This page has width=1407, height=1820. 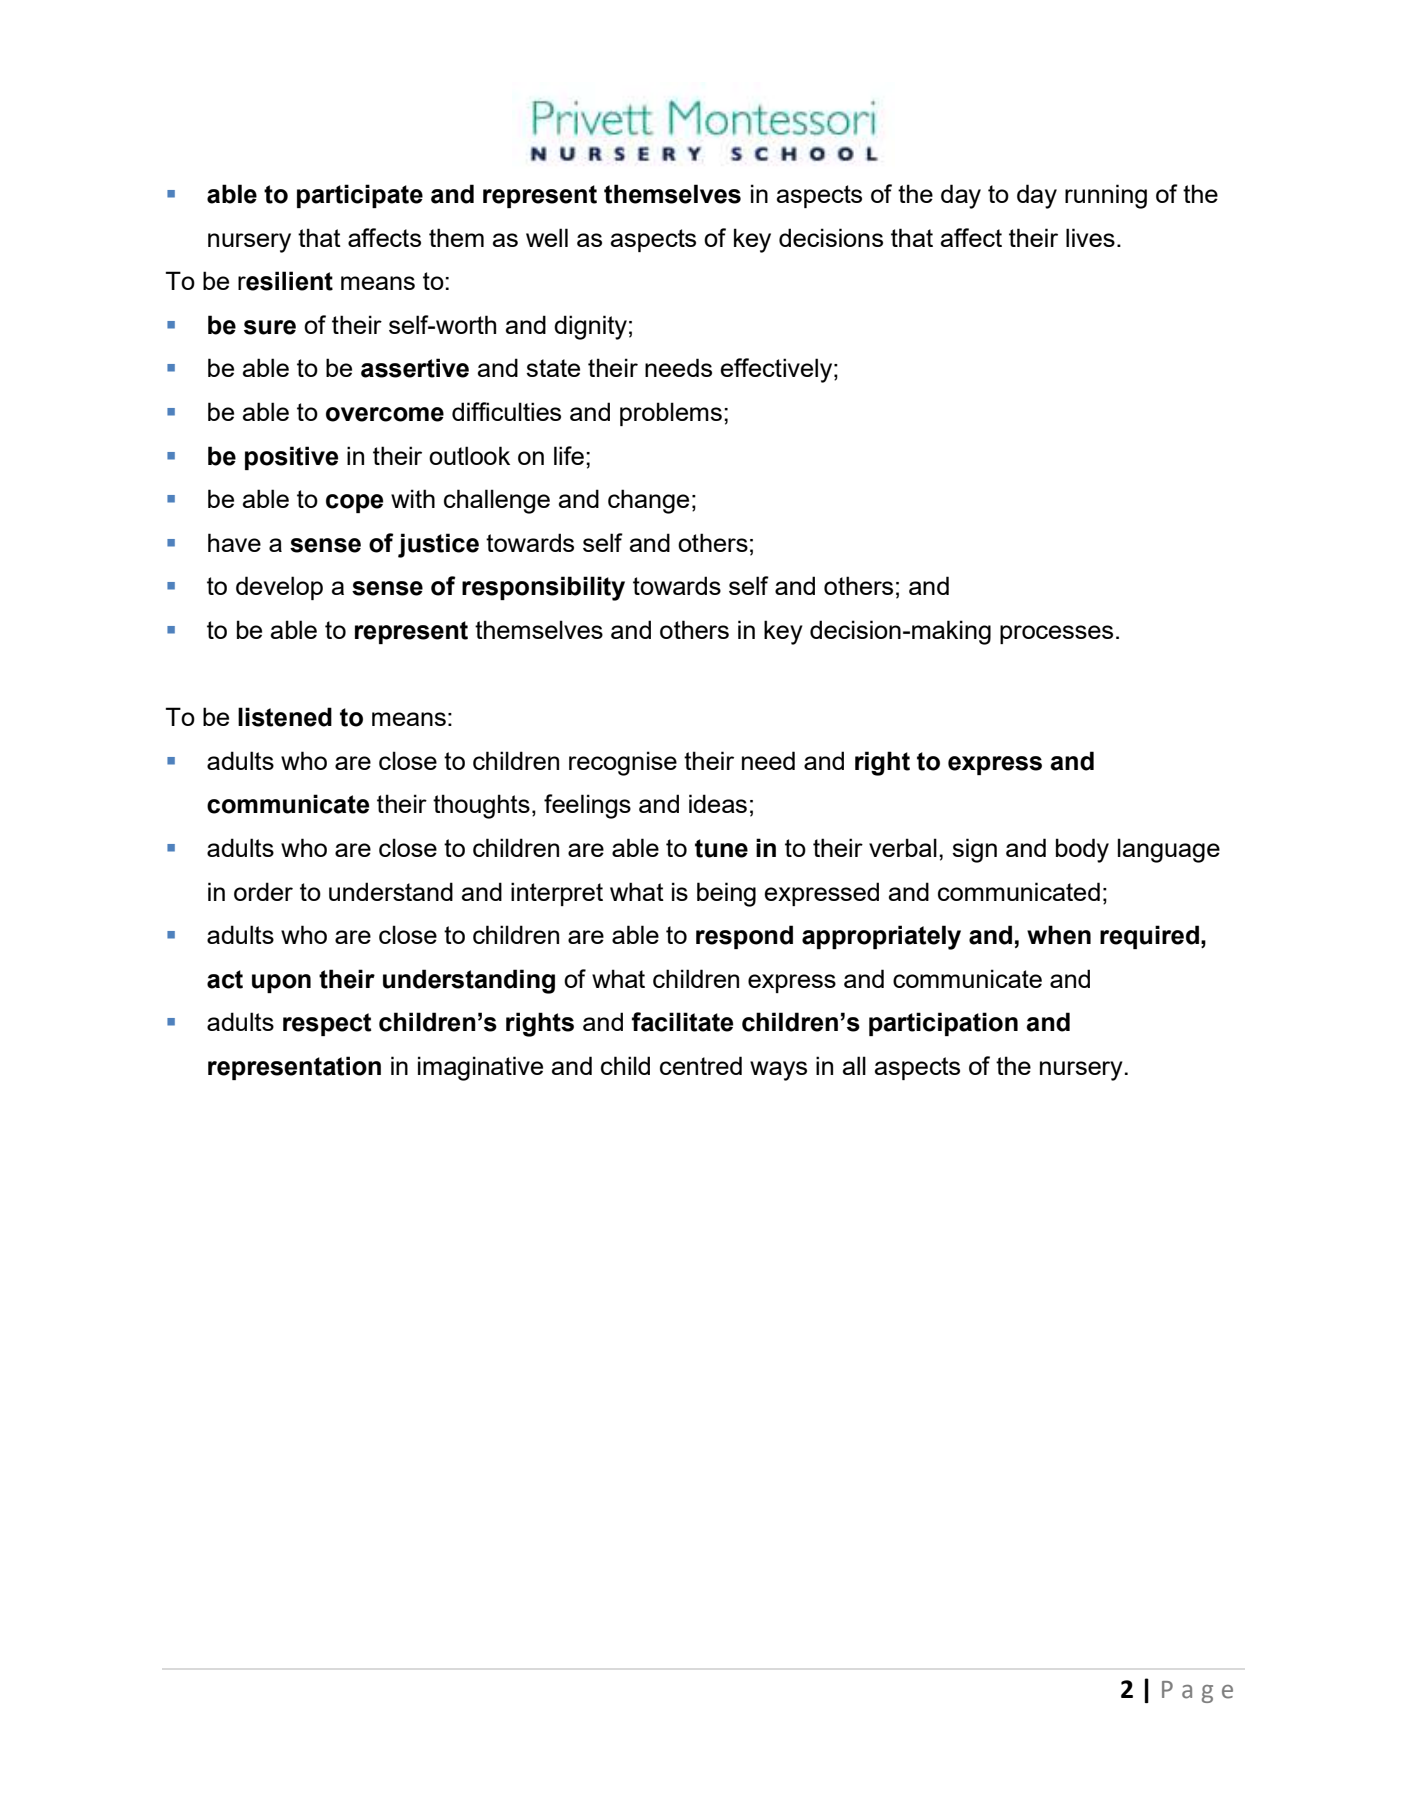 I want to click on listened, so click(x=285, y=717).
